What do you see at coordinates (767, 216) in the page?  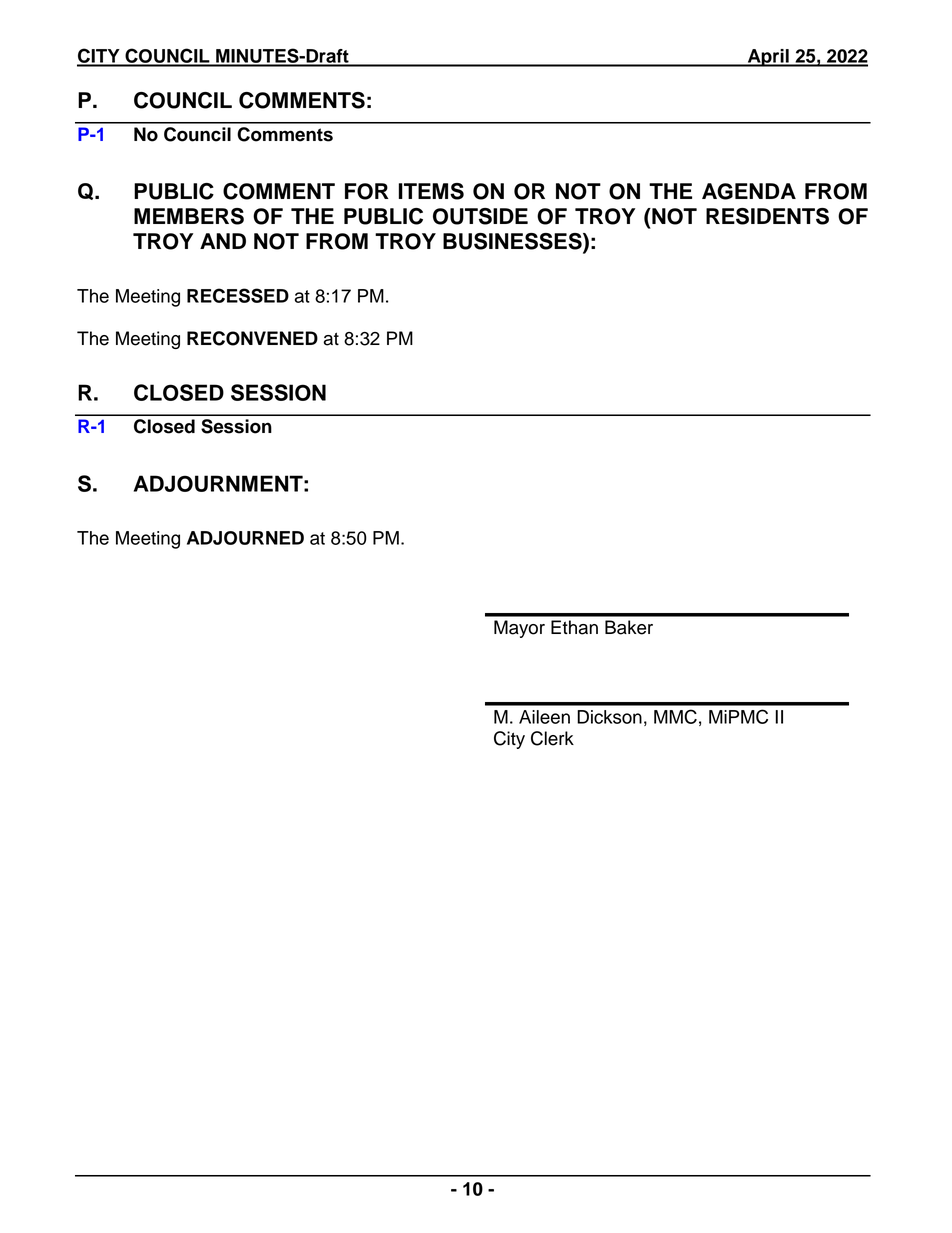 I see `RESIDENTS` at bounding box center [767, 216].
